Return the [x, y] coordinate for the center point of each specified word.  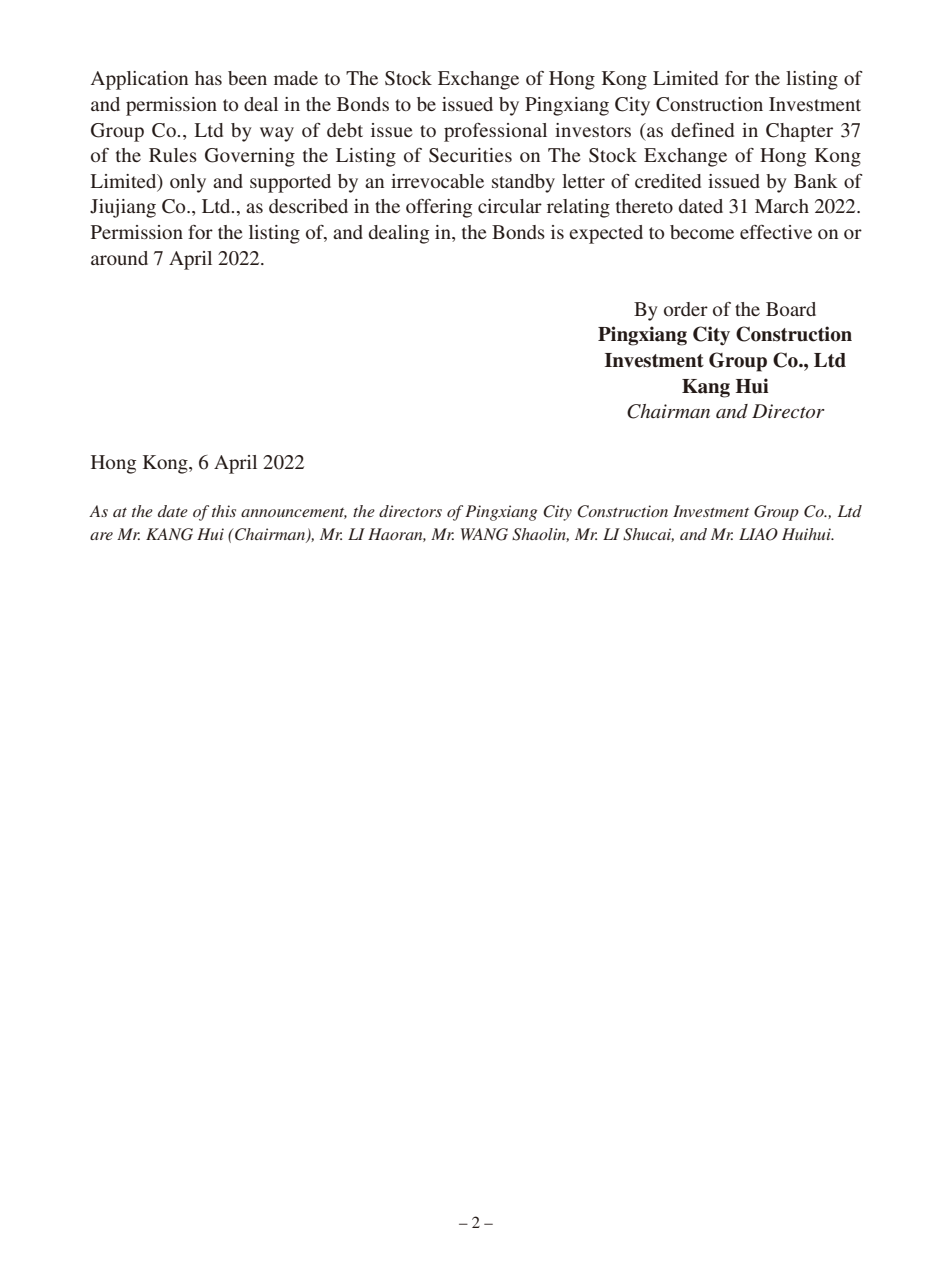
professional [495, 132]
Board [791, 309]
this [224, 511]
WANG [484, 534]
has [208, 78]
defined [702, 130]
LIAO [758, 534]
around [119, 258]
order [686, 309]
